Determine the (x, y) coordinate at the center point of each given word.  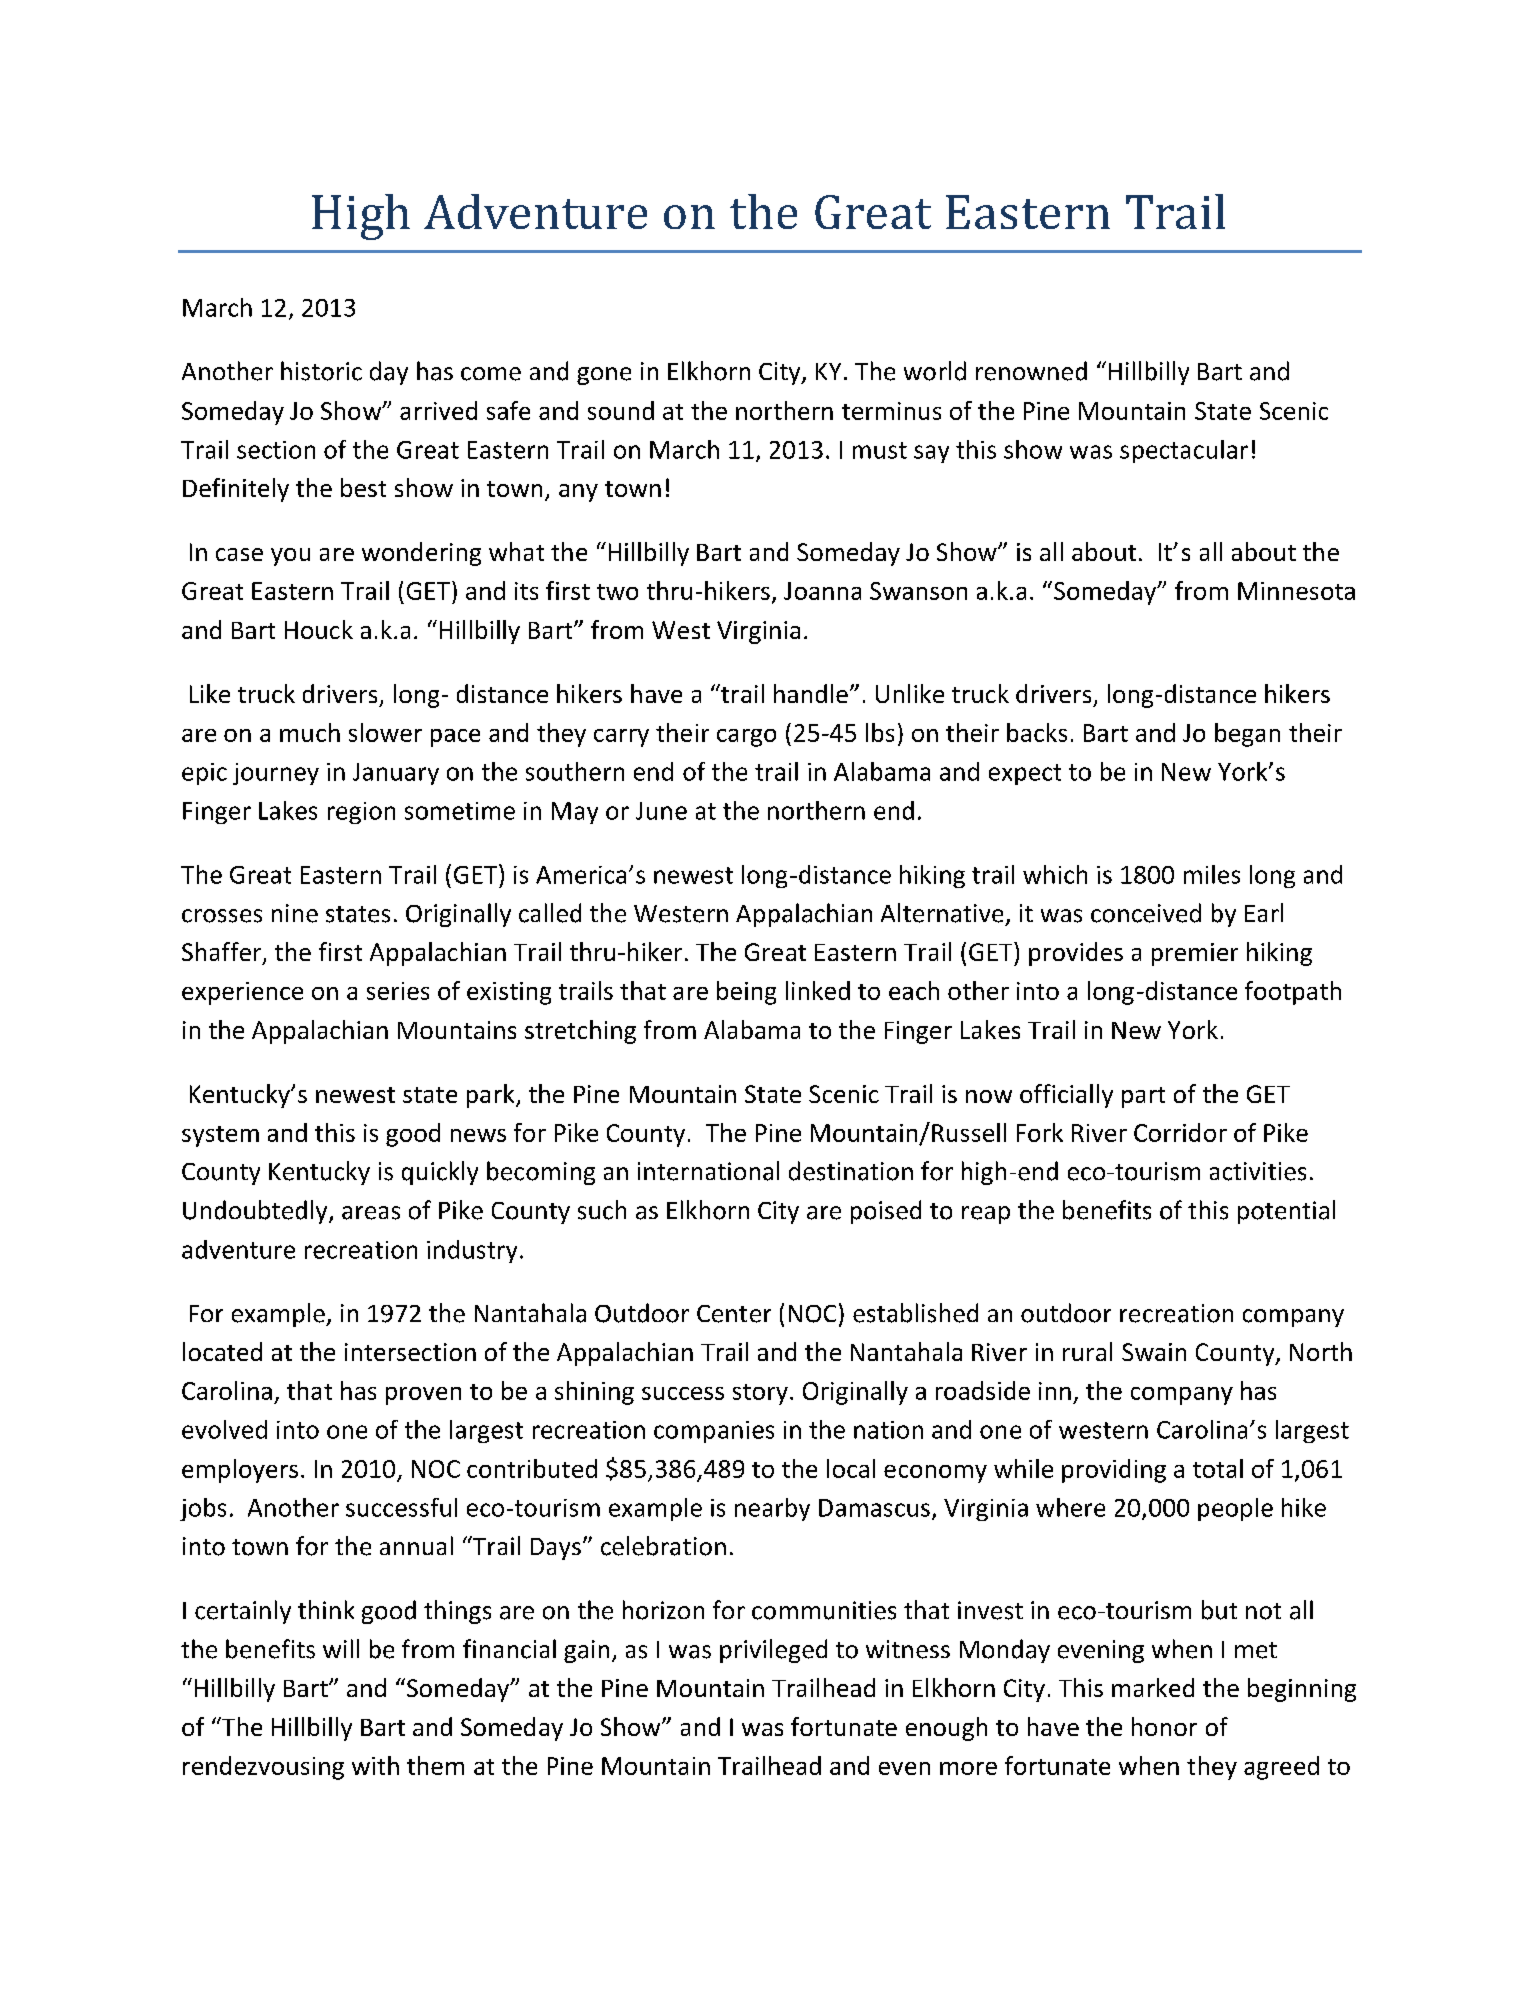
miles (1212, 874)
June (661, 811)
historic (321, 371)
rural (1087, 1351)
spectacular (1184, 451)
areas (371, 1213)
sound (621, 410)
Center (734, 1314)
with (375, 1765)
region (361, 813)
